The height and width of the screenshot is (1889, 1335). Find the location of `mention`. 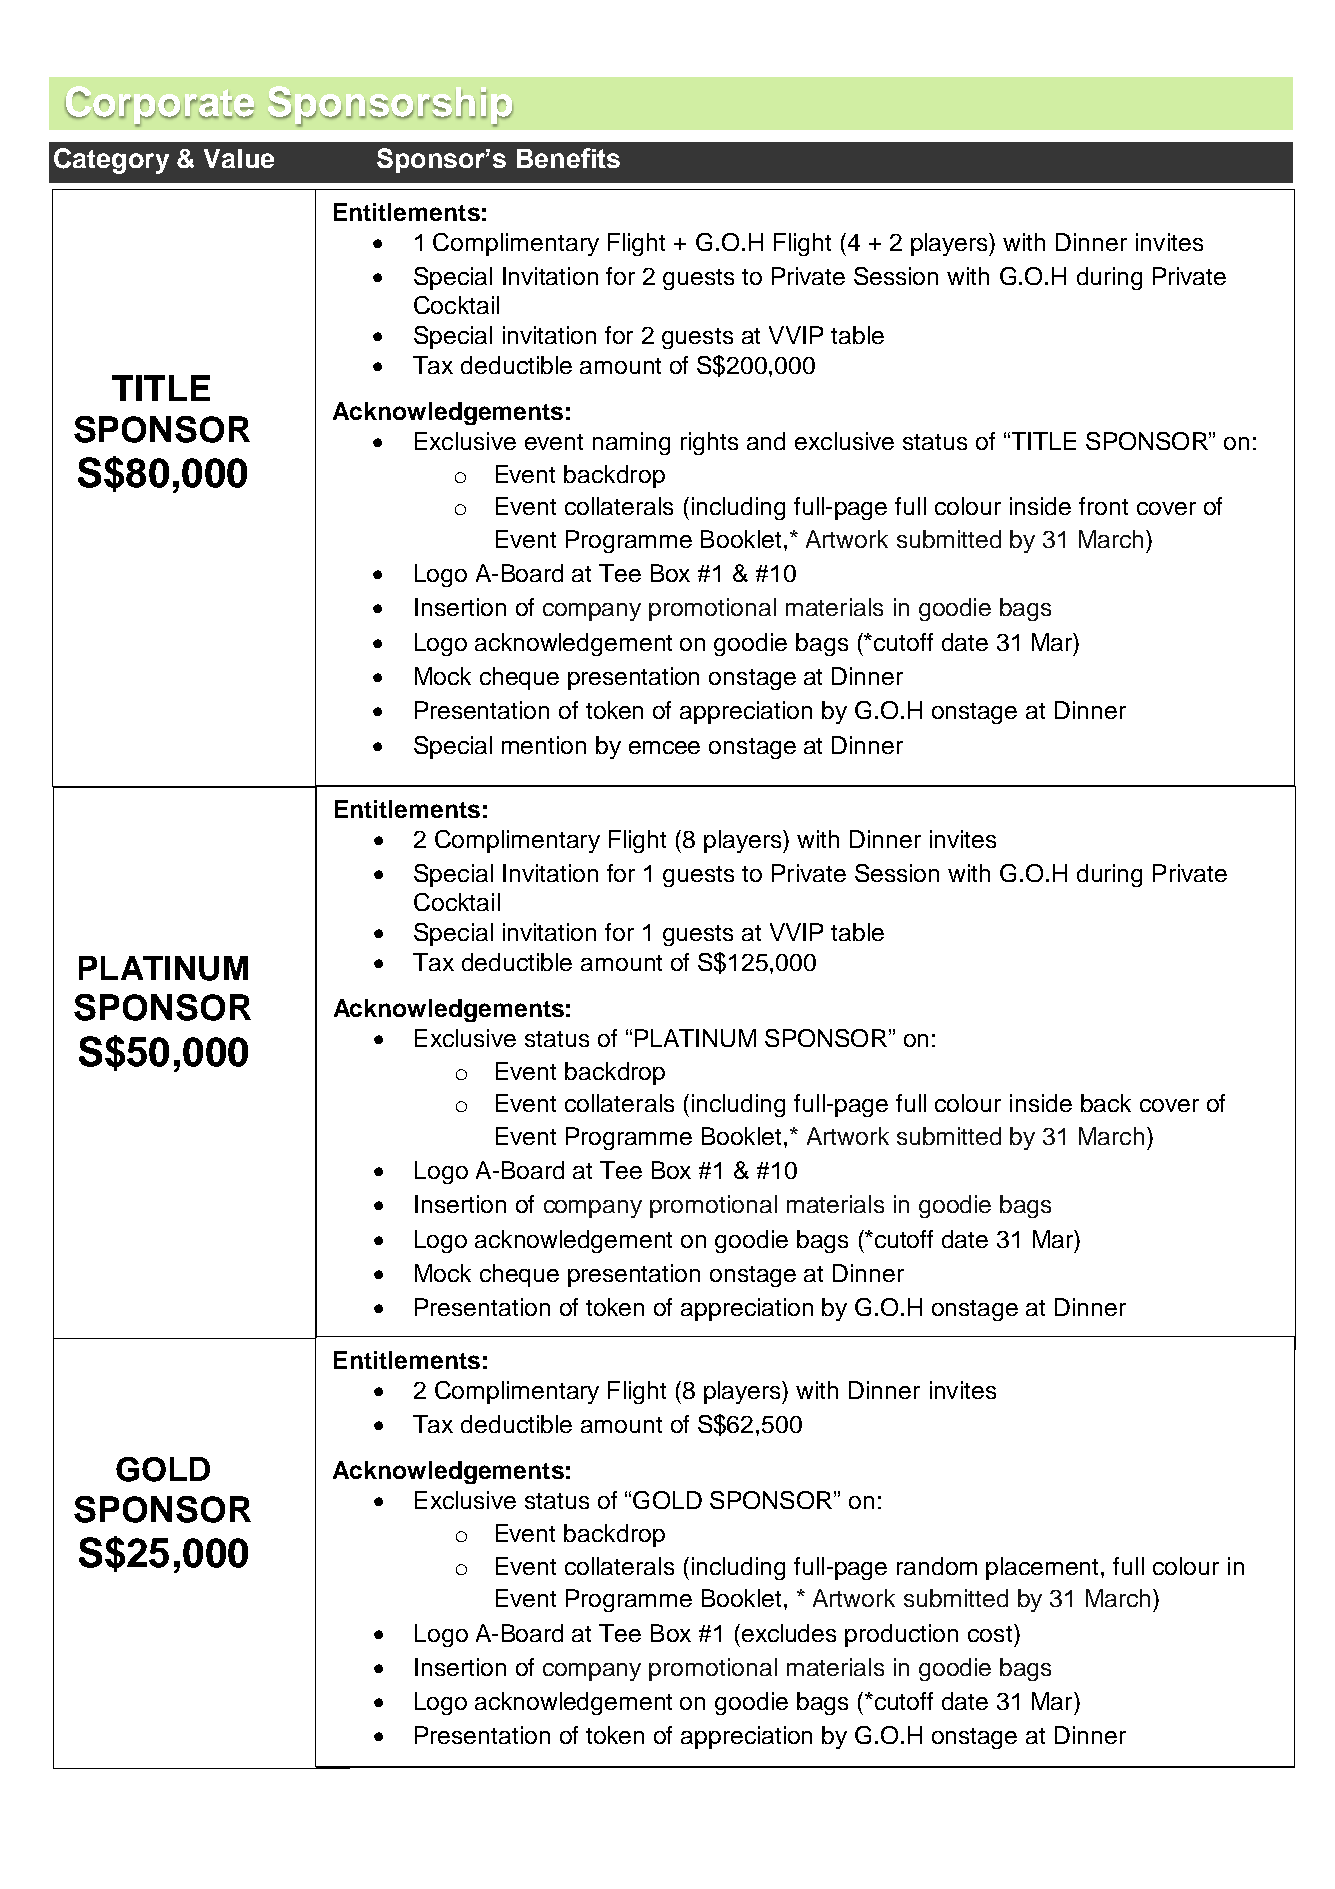

mention is located at coordinates (544, 745).
